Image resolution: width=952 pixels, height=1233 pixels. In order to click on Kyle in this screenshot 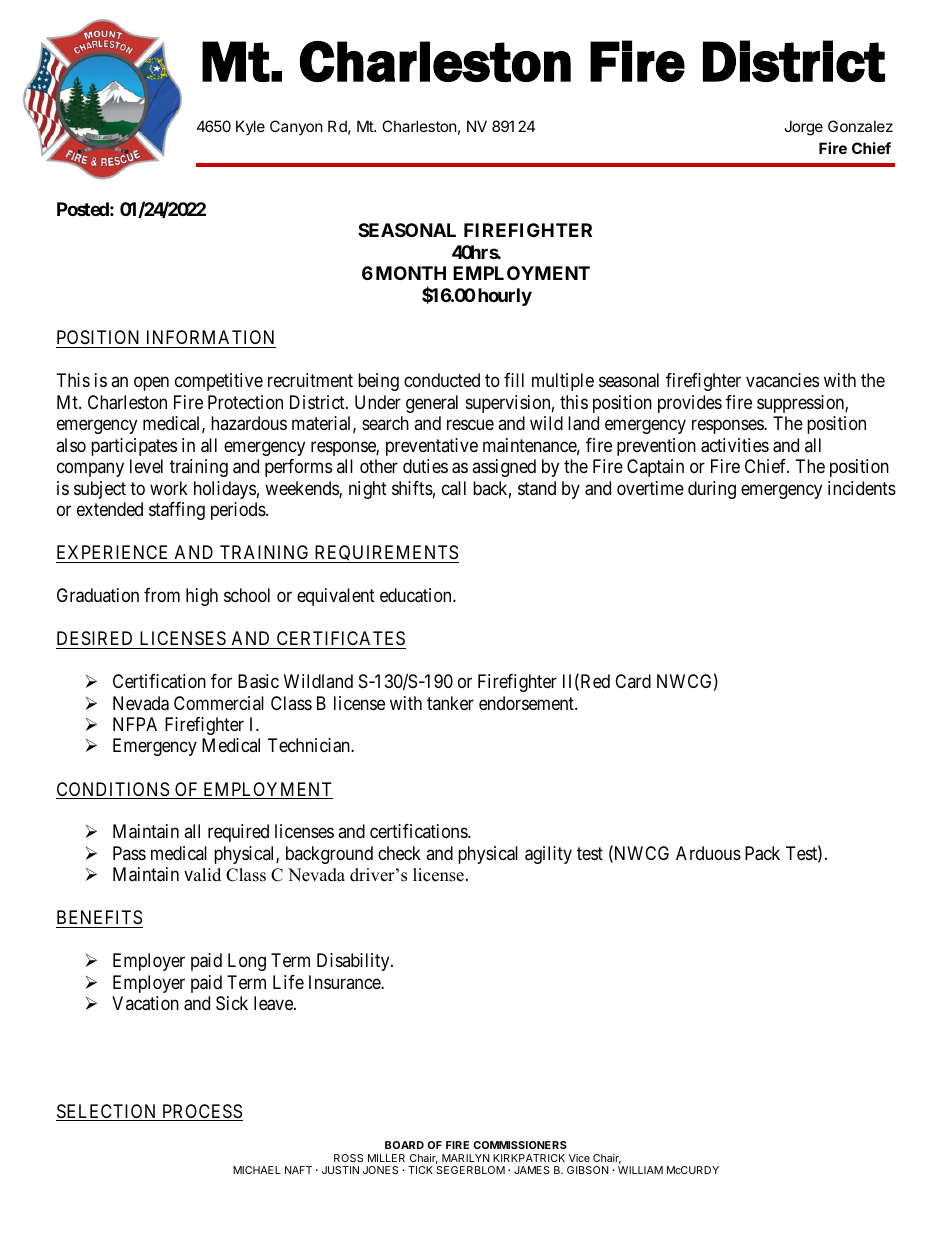, I will do `click(250, 127)`.
